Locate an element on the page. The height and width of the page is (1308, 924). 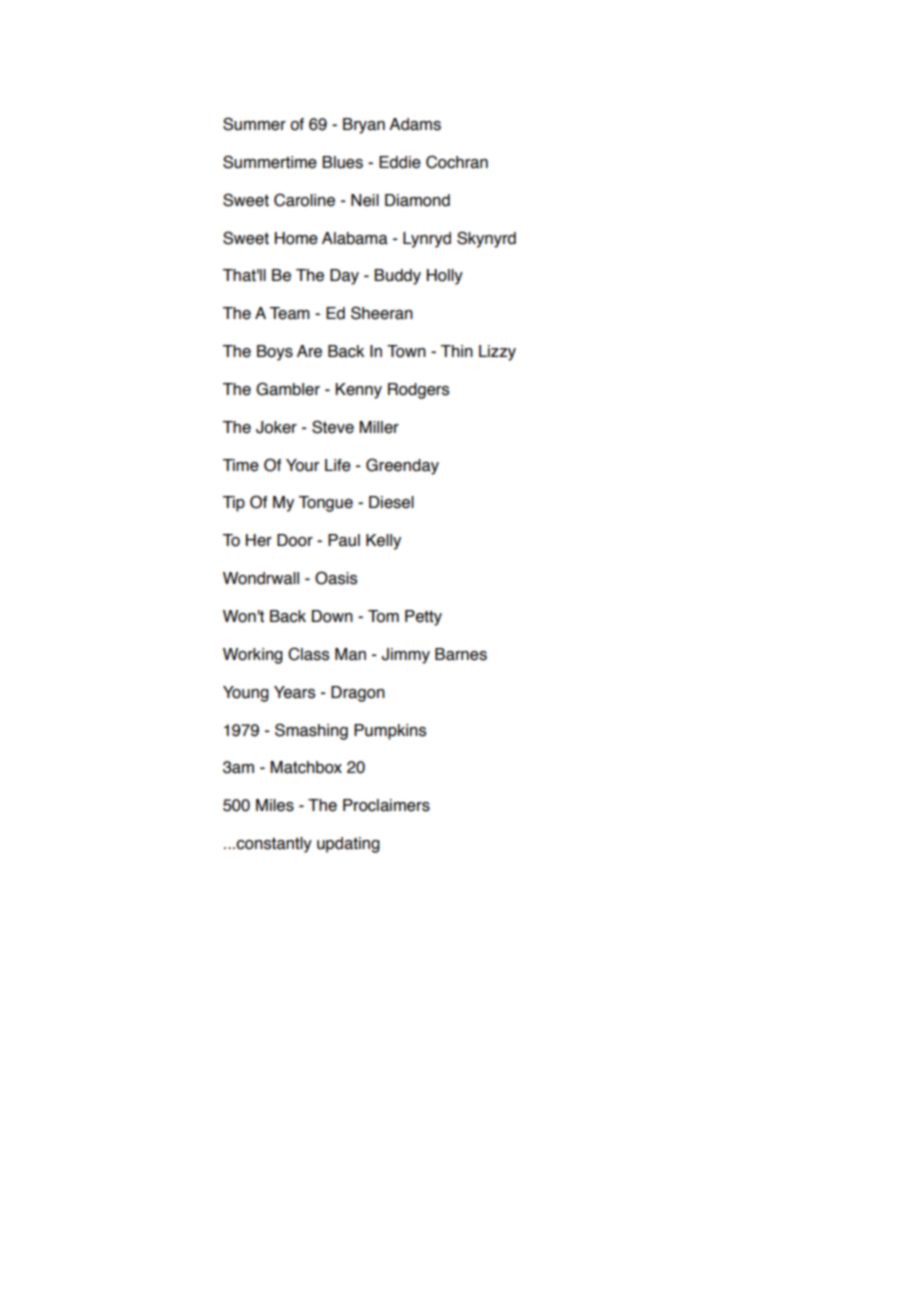
Thin is located at coordinates (457, 351).
